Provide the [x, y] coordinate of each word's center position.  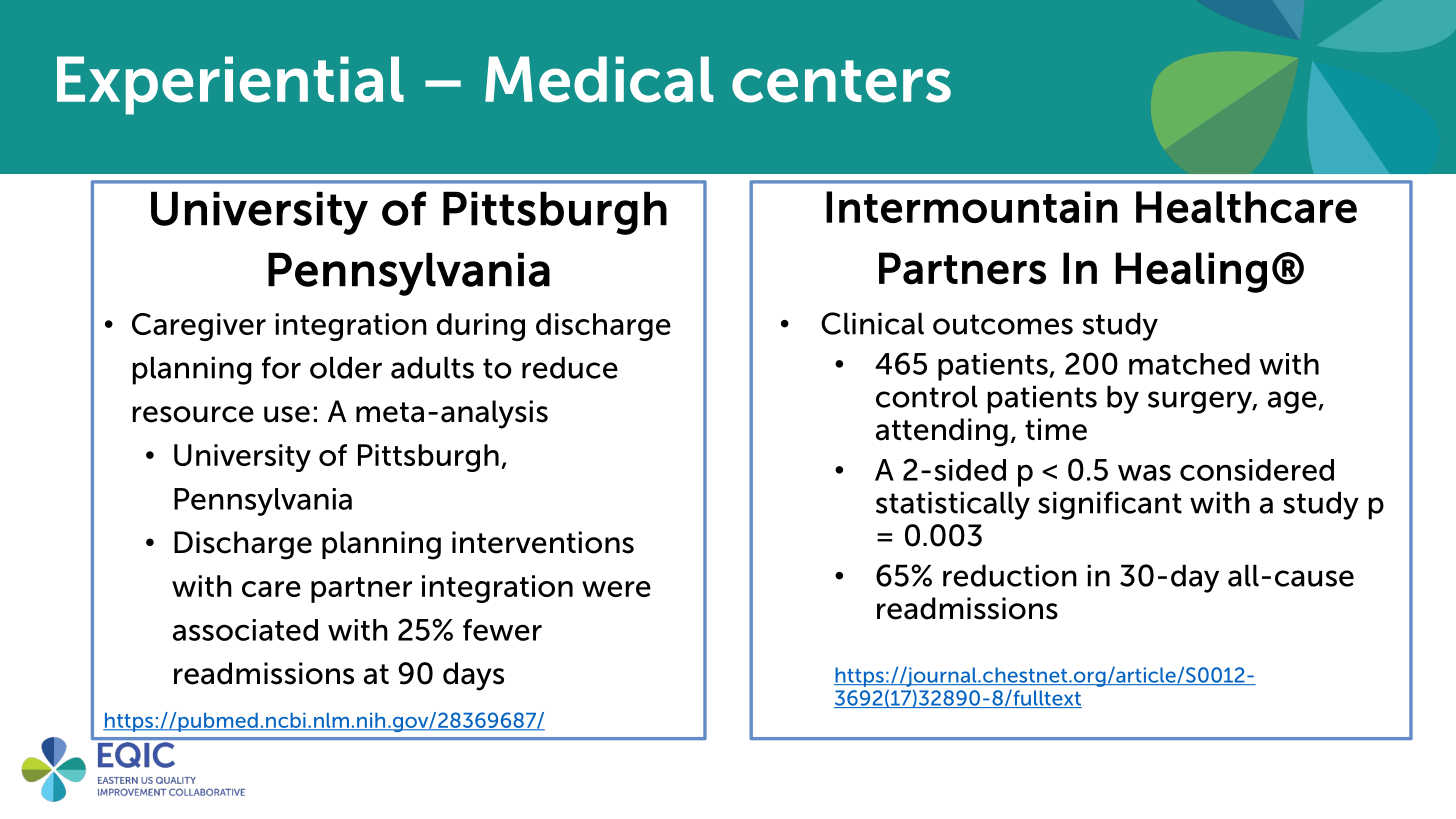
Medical [599, 79]
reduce [570, 367]
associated [245, 630]
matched [1189, 364]
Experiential [230, 85]
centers [841, 81]
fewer [502, 630]
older [346, 367]
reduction [1010, 575]
